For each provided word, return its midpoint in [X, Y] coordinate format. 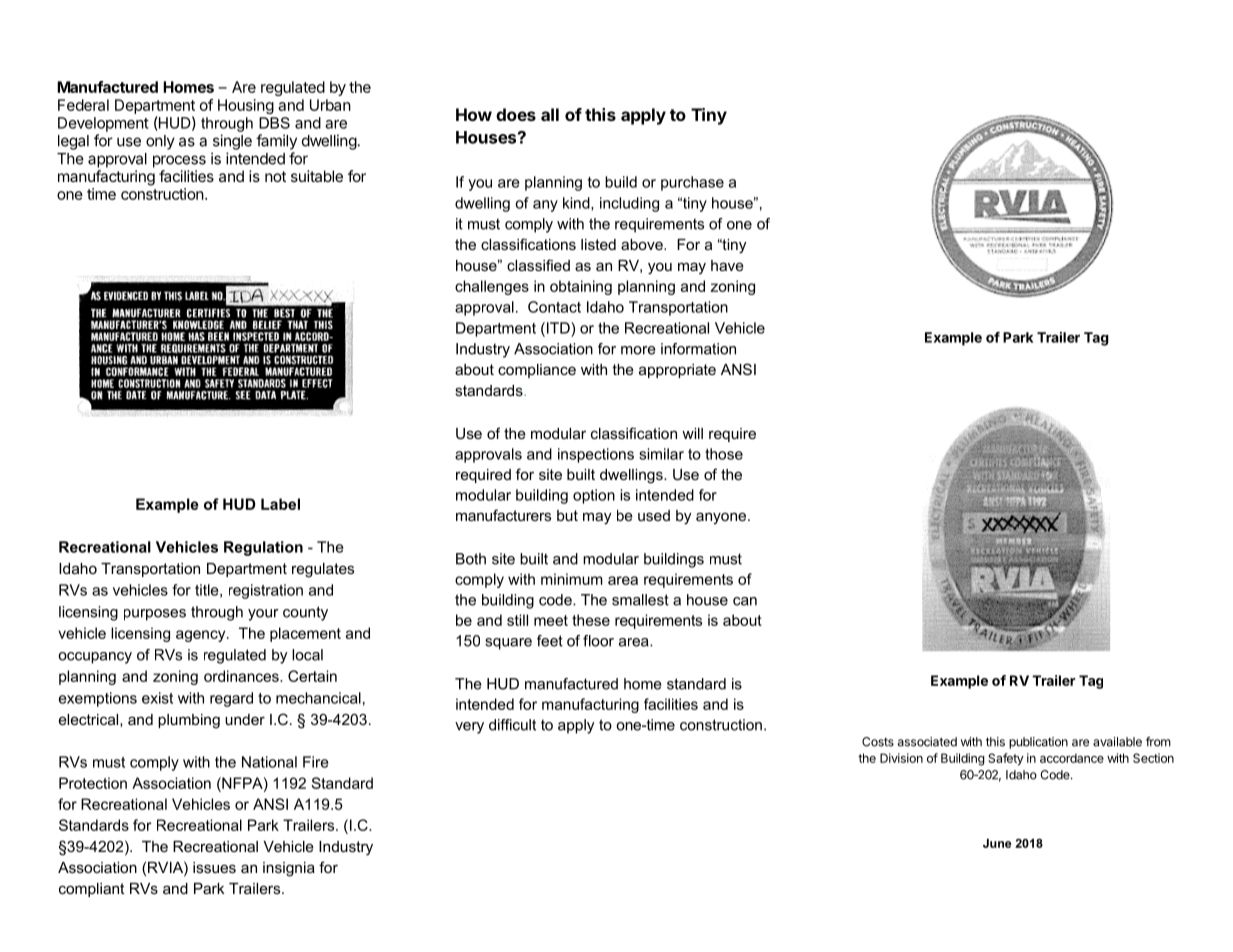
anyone [722, 518]
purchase [692, 183]
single [232, 142]
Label [280, 504]
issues [214, 867]
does [516, 114]
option [594, 496]
